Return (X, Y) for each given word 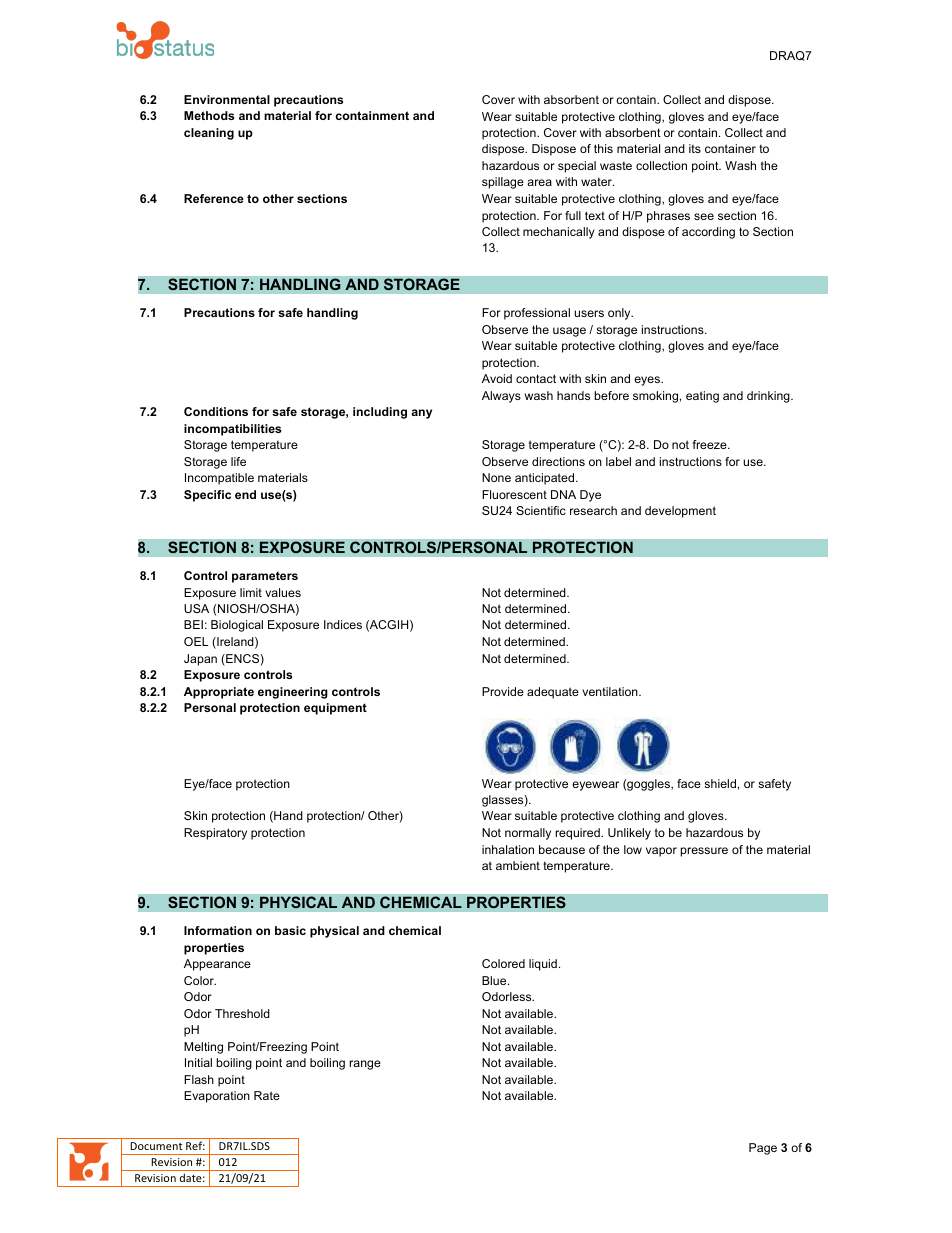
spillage (503, 183)
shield (720, 783)
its (695, 148)
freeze (711, 444)
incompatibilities (232, 430)
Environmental (227, 99)
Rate (267, 1095)
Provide (503, 691)
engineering (293, 693)
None (496, 477)
